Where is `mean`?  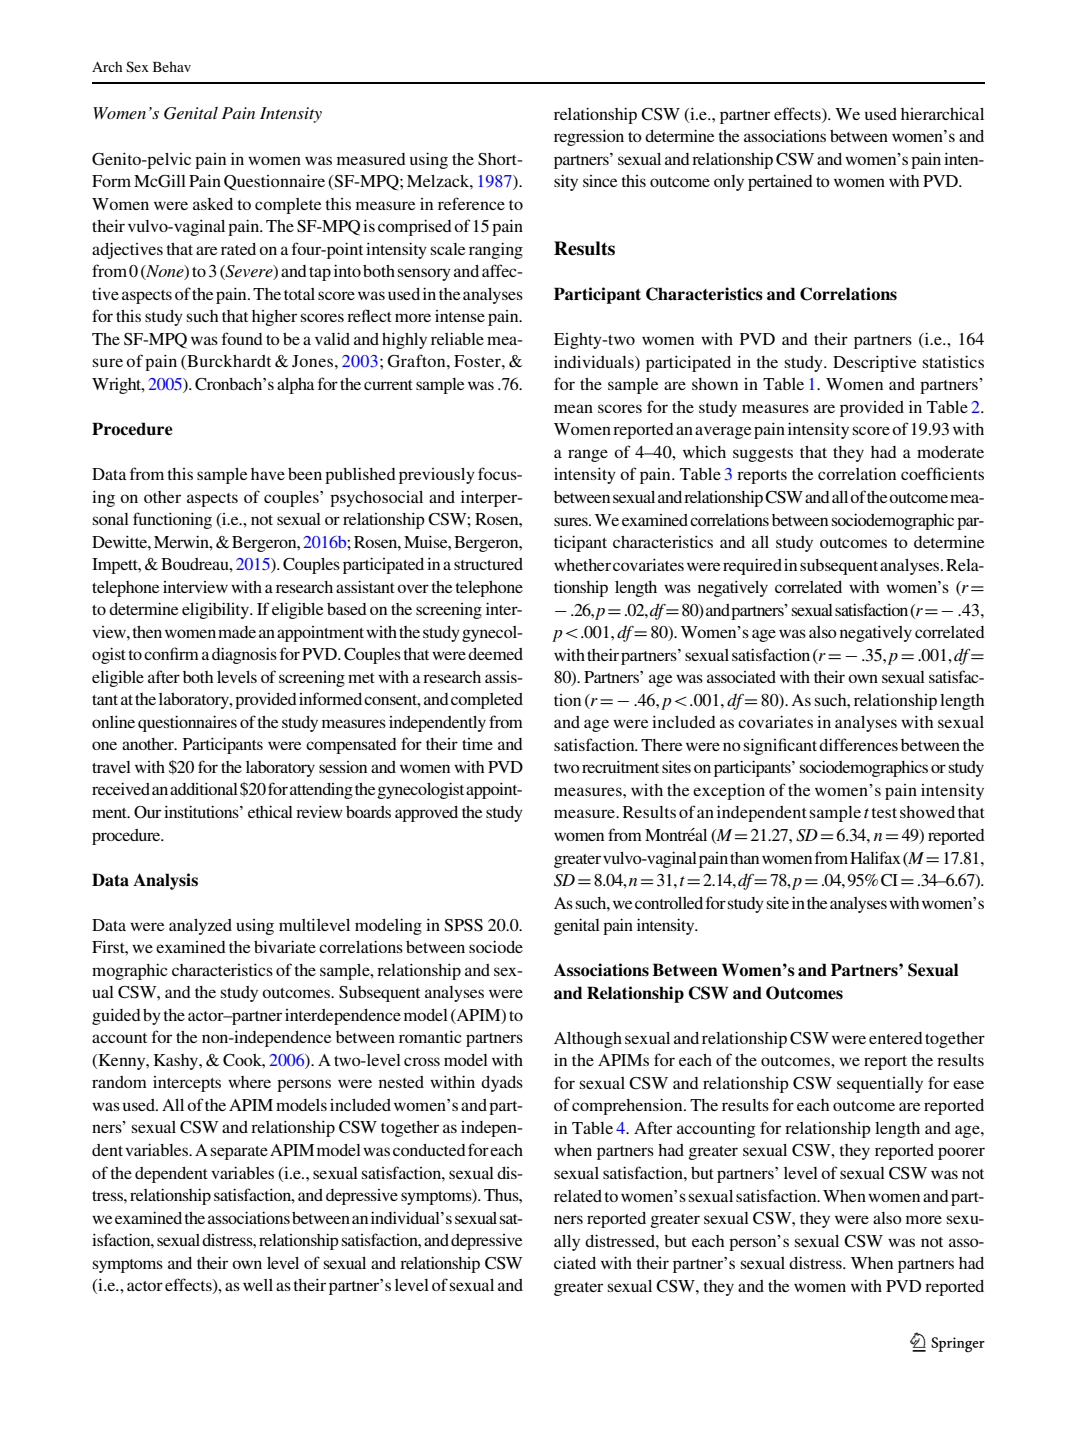
mean is located at coordinates (573, 408).
